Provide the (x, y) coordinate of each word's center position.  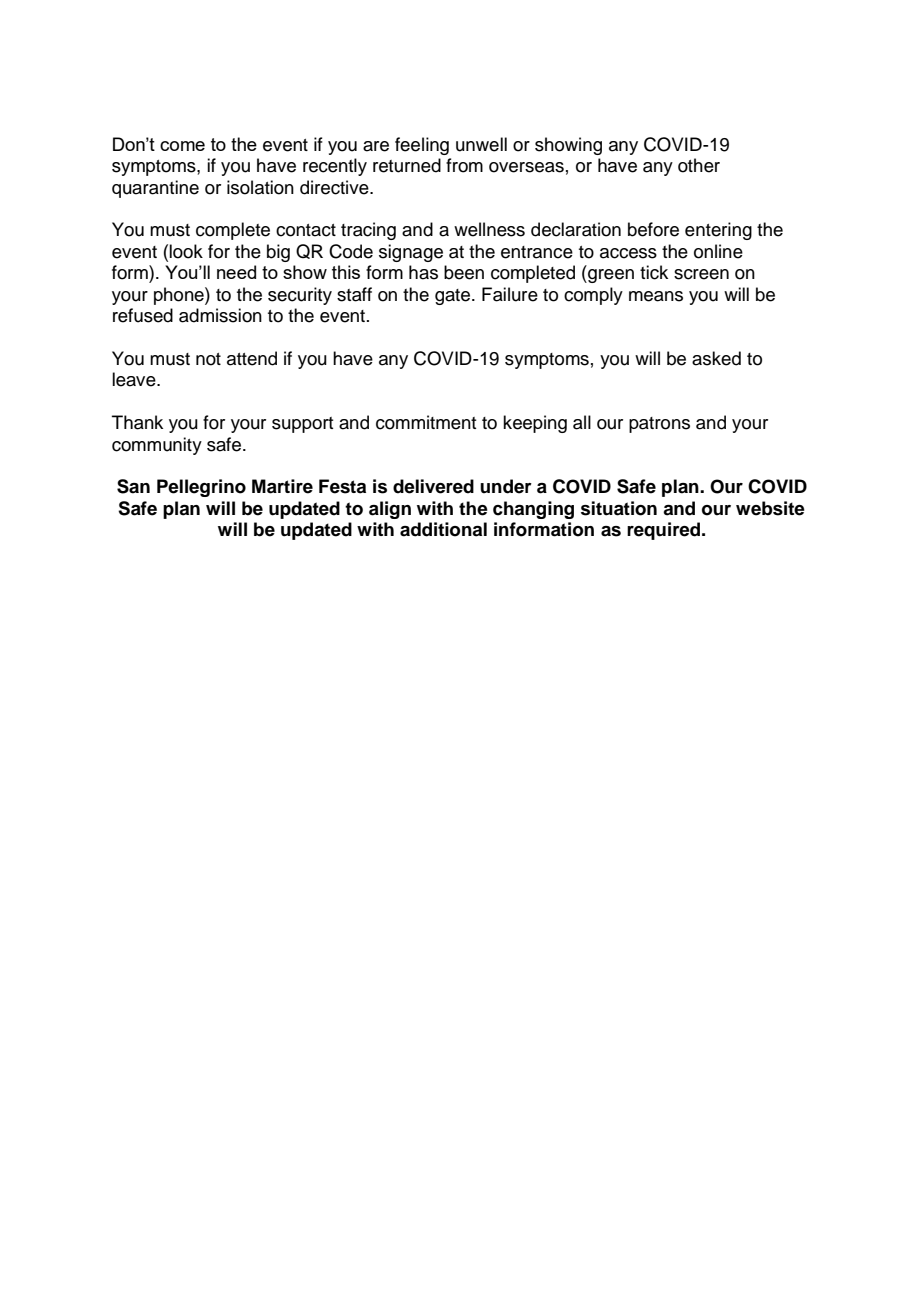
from (464, 165)
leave (135, 379)
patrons (659, 425)
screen (701, 274)
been (464, 272)
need (236, 272)
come (182, 146)
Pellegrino (201, 488)
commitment (426, 422)
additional (443, 529)
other (699, 165)
